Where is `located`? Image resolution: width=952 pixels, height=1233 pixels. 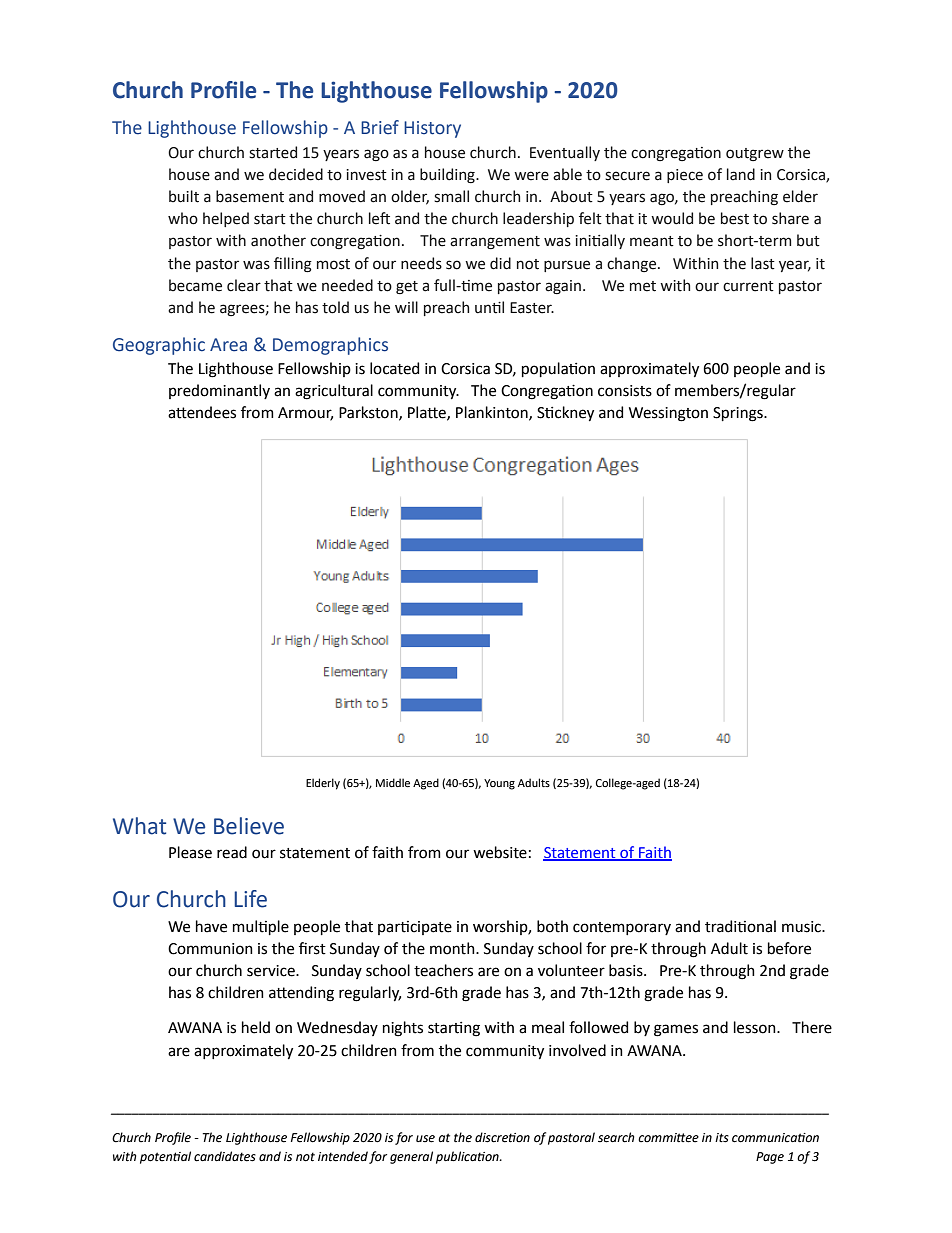
located is located at coordinates (394, 368).
